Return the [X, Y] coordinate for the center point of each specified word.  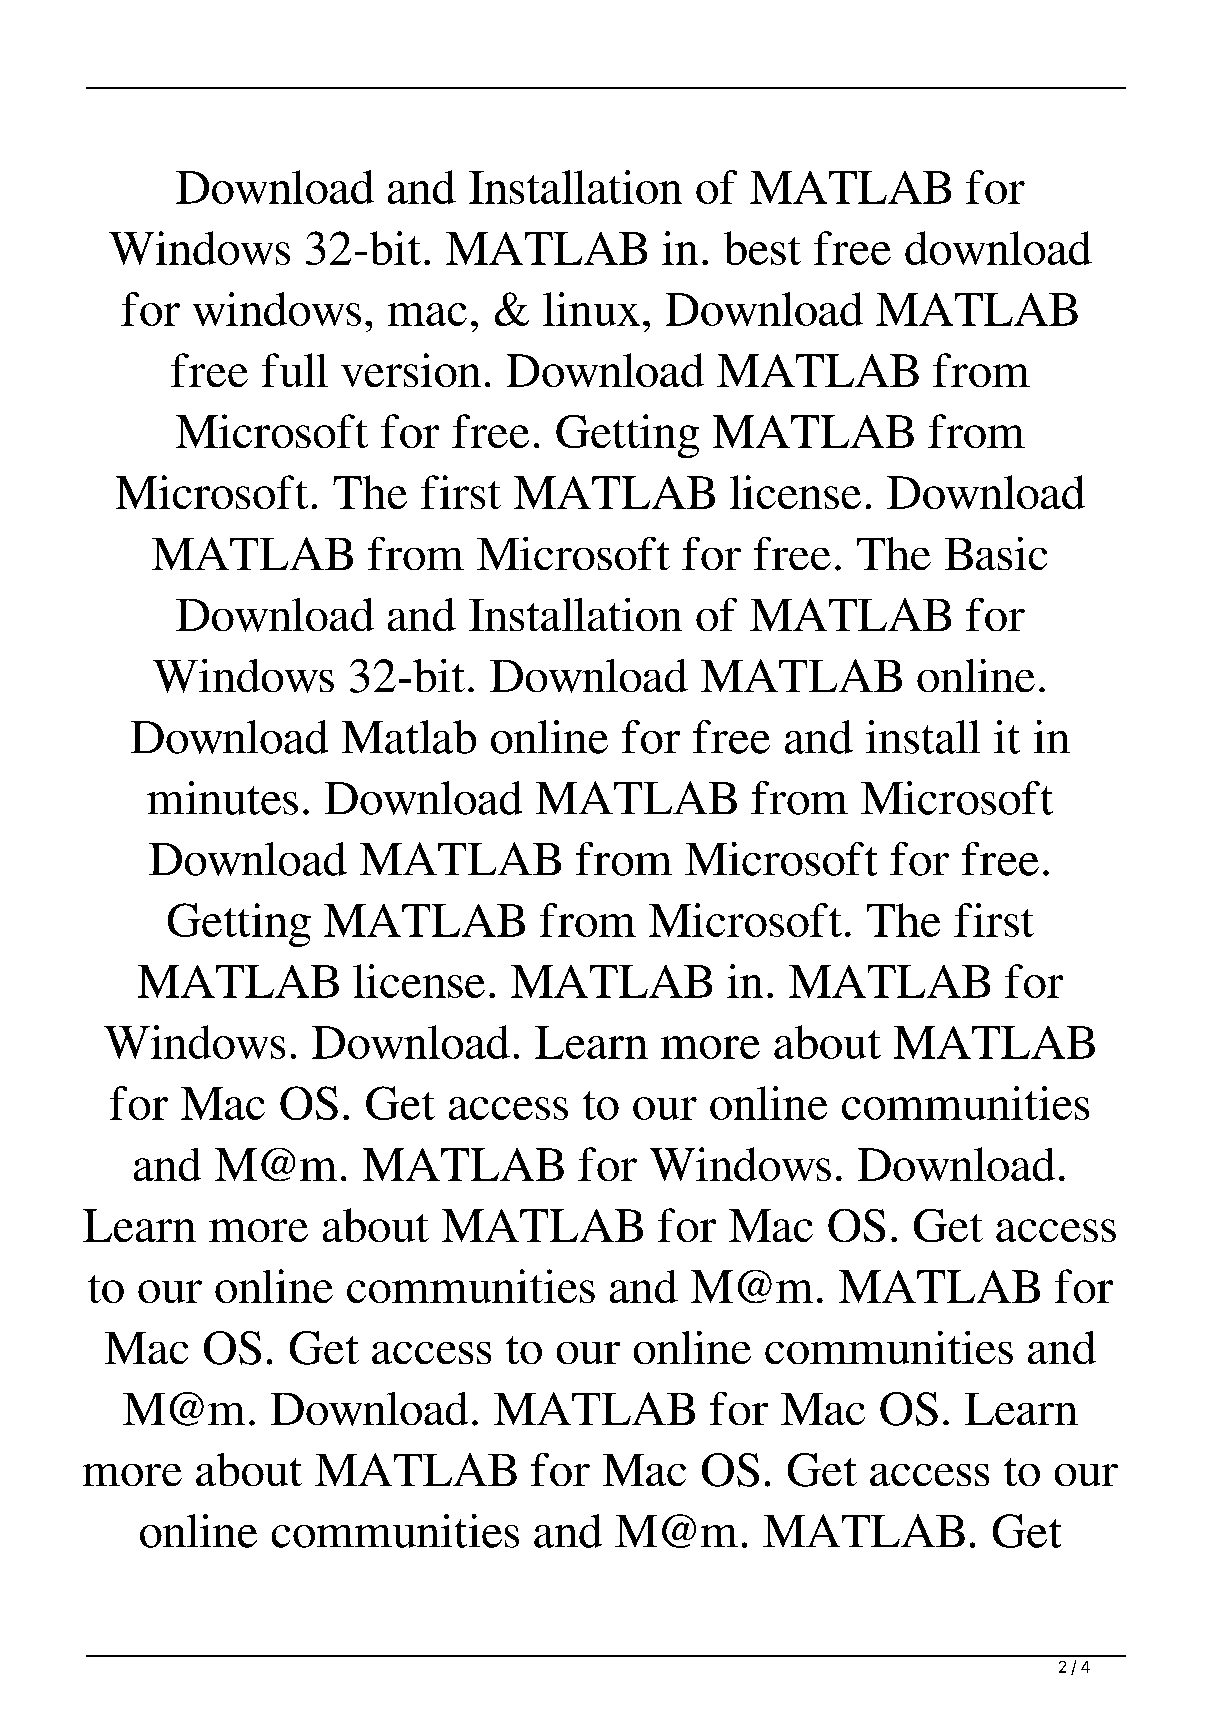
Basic [996, 553]
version [411, 370]
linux [591, 309]
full [295, 370]
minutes [222, 798]
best [762, 248]
